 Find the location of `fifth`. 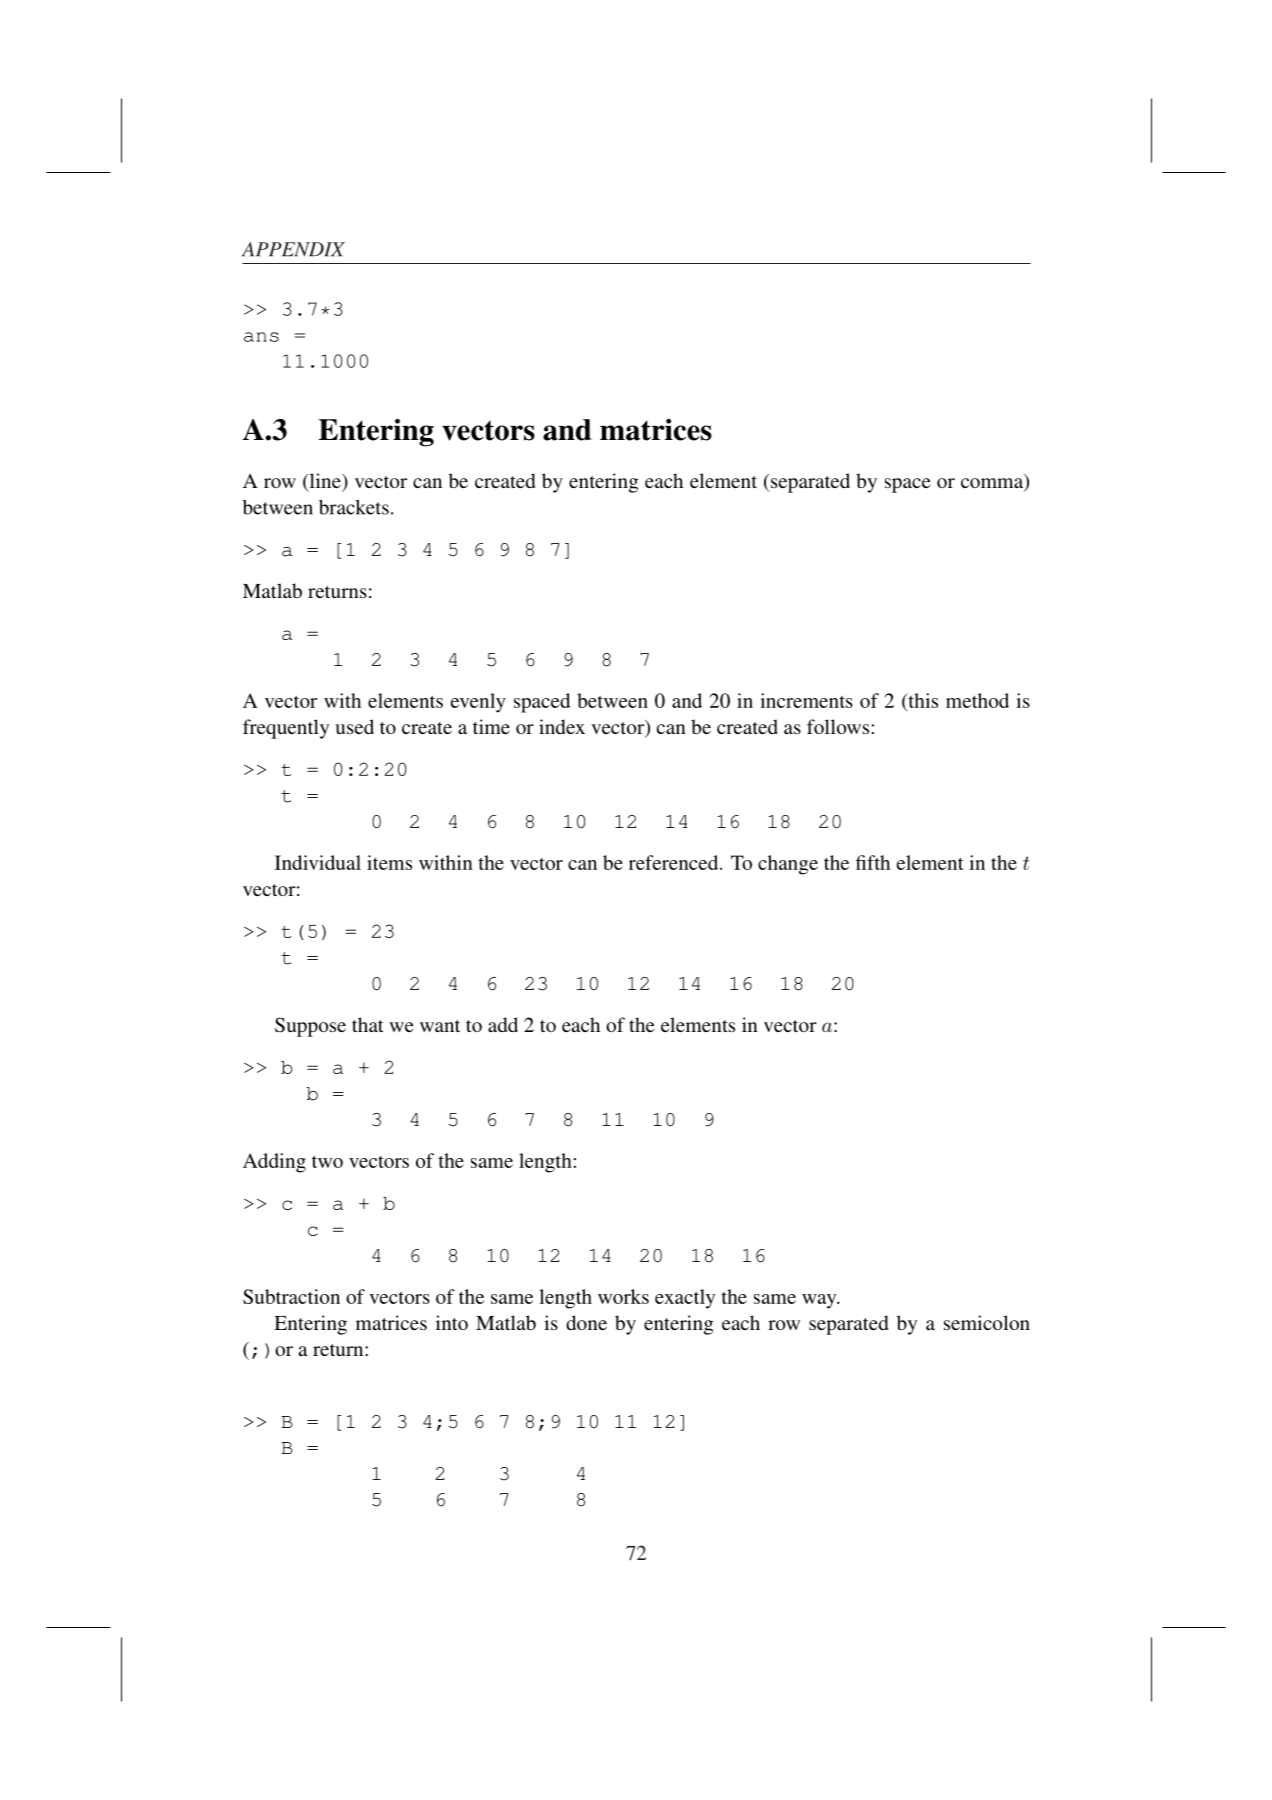

fifth is located at coordinates (873, 862).
